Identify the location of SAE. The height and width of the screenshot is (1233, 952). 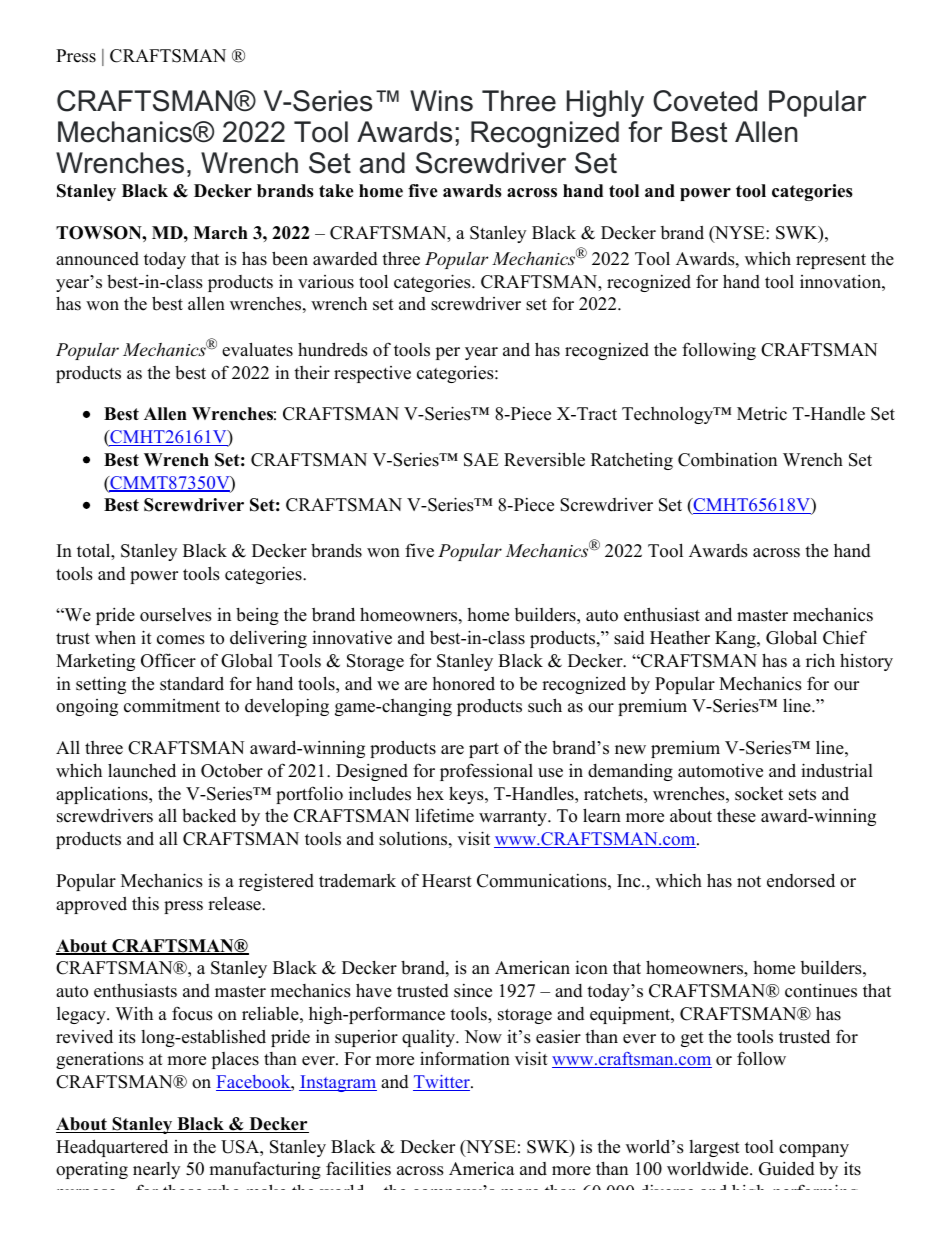
(481, 460).
